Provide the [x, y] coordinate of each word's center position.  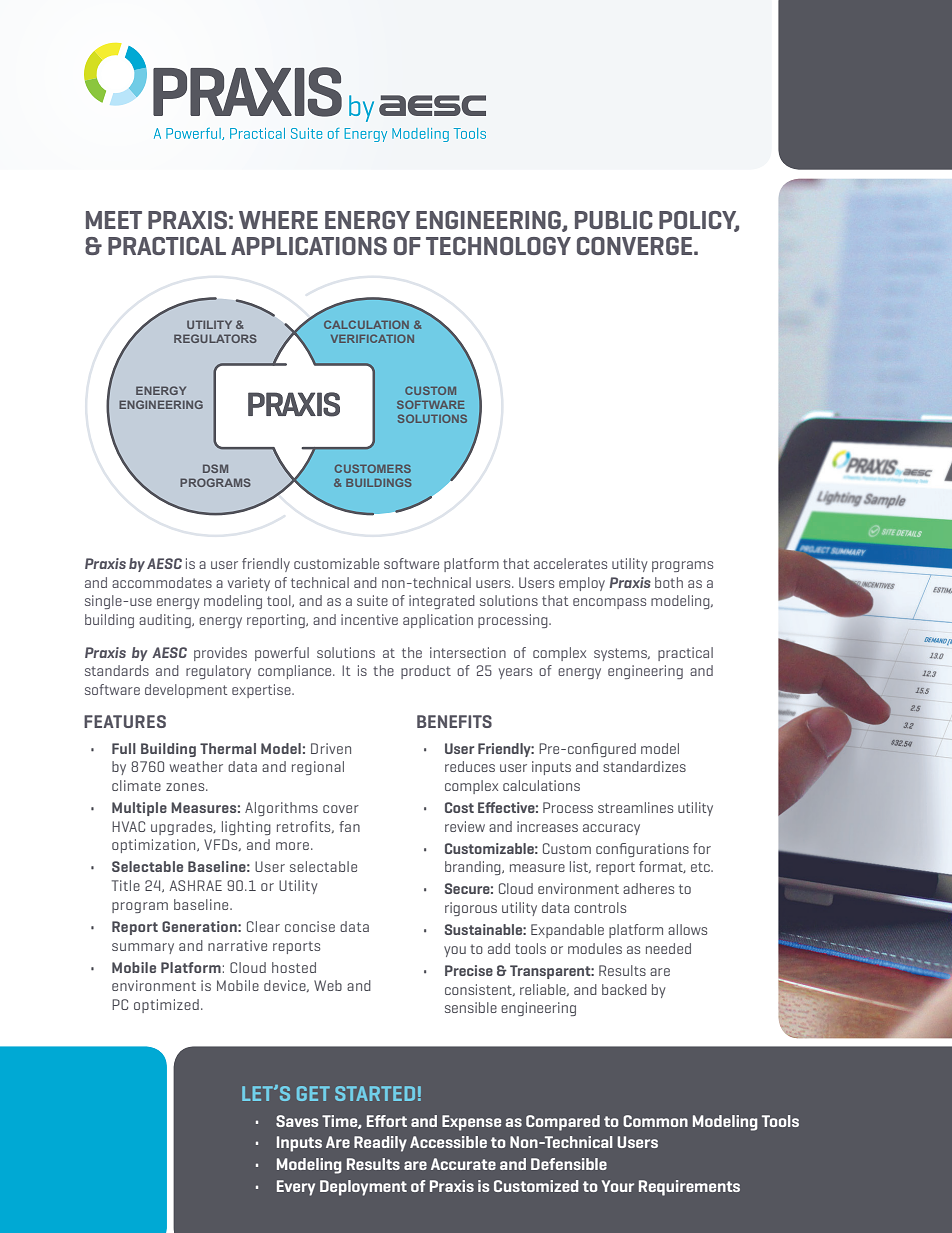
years [515, 673]
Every [296, 1188]
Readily [380, 1144]
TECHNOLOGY [498, 246]
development [186, 691]
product [426, 672]
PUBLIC [614, 220]
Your [618, 1186]
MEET [114, 220]
